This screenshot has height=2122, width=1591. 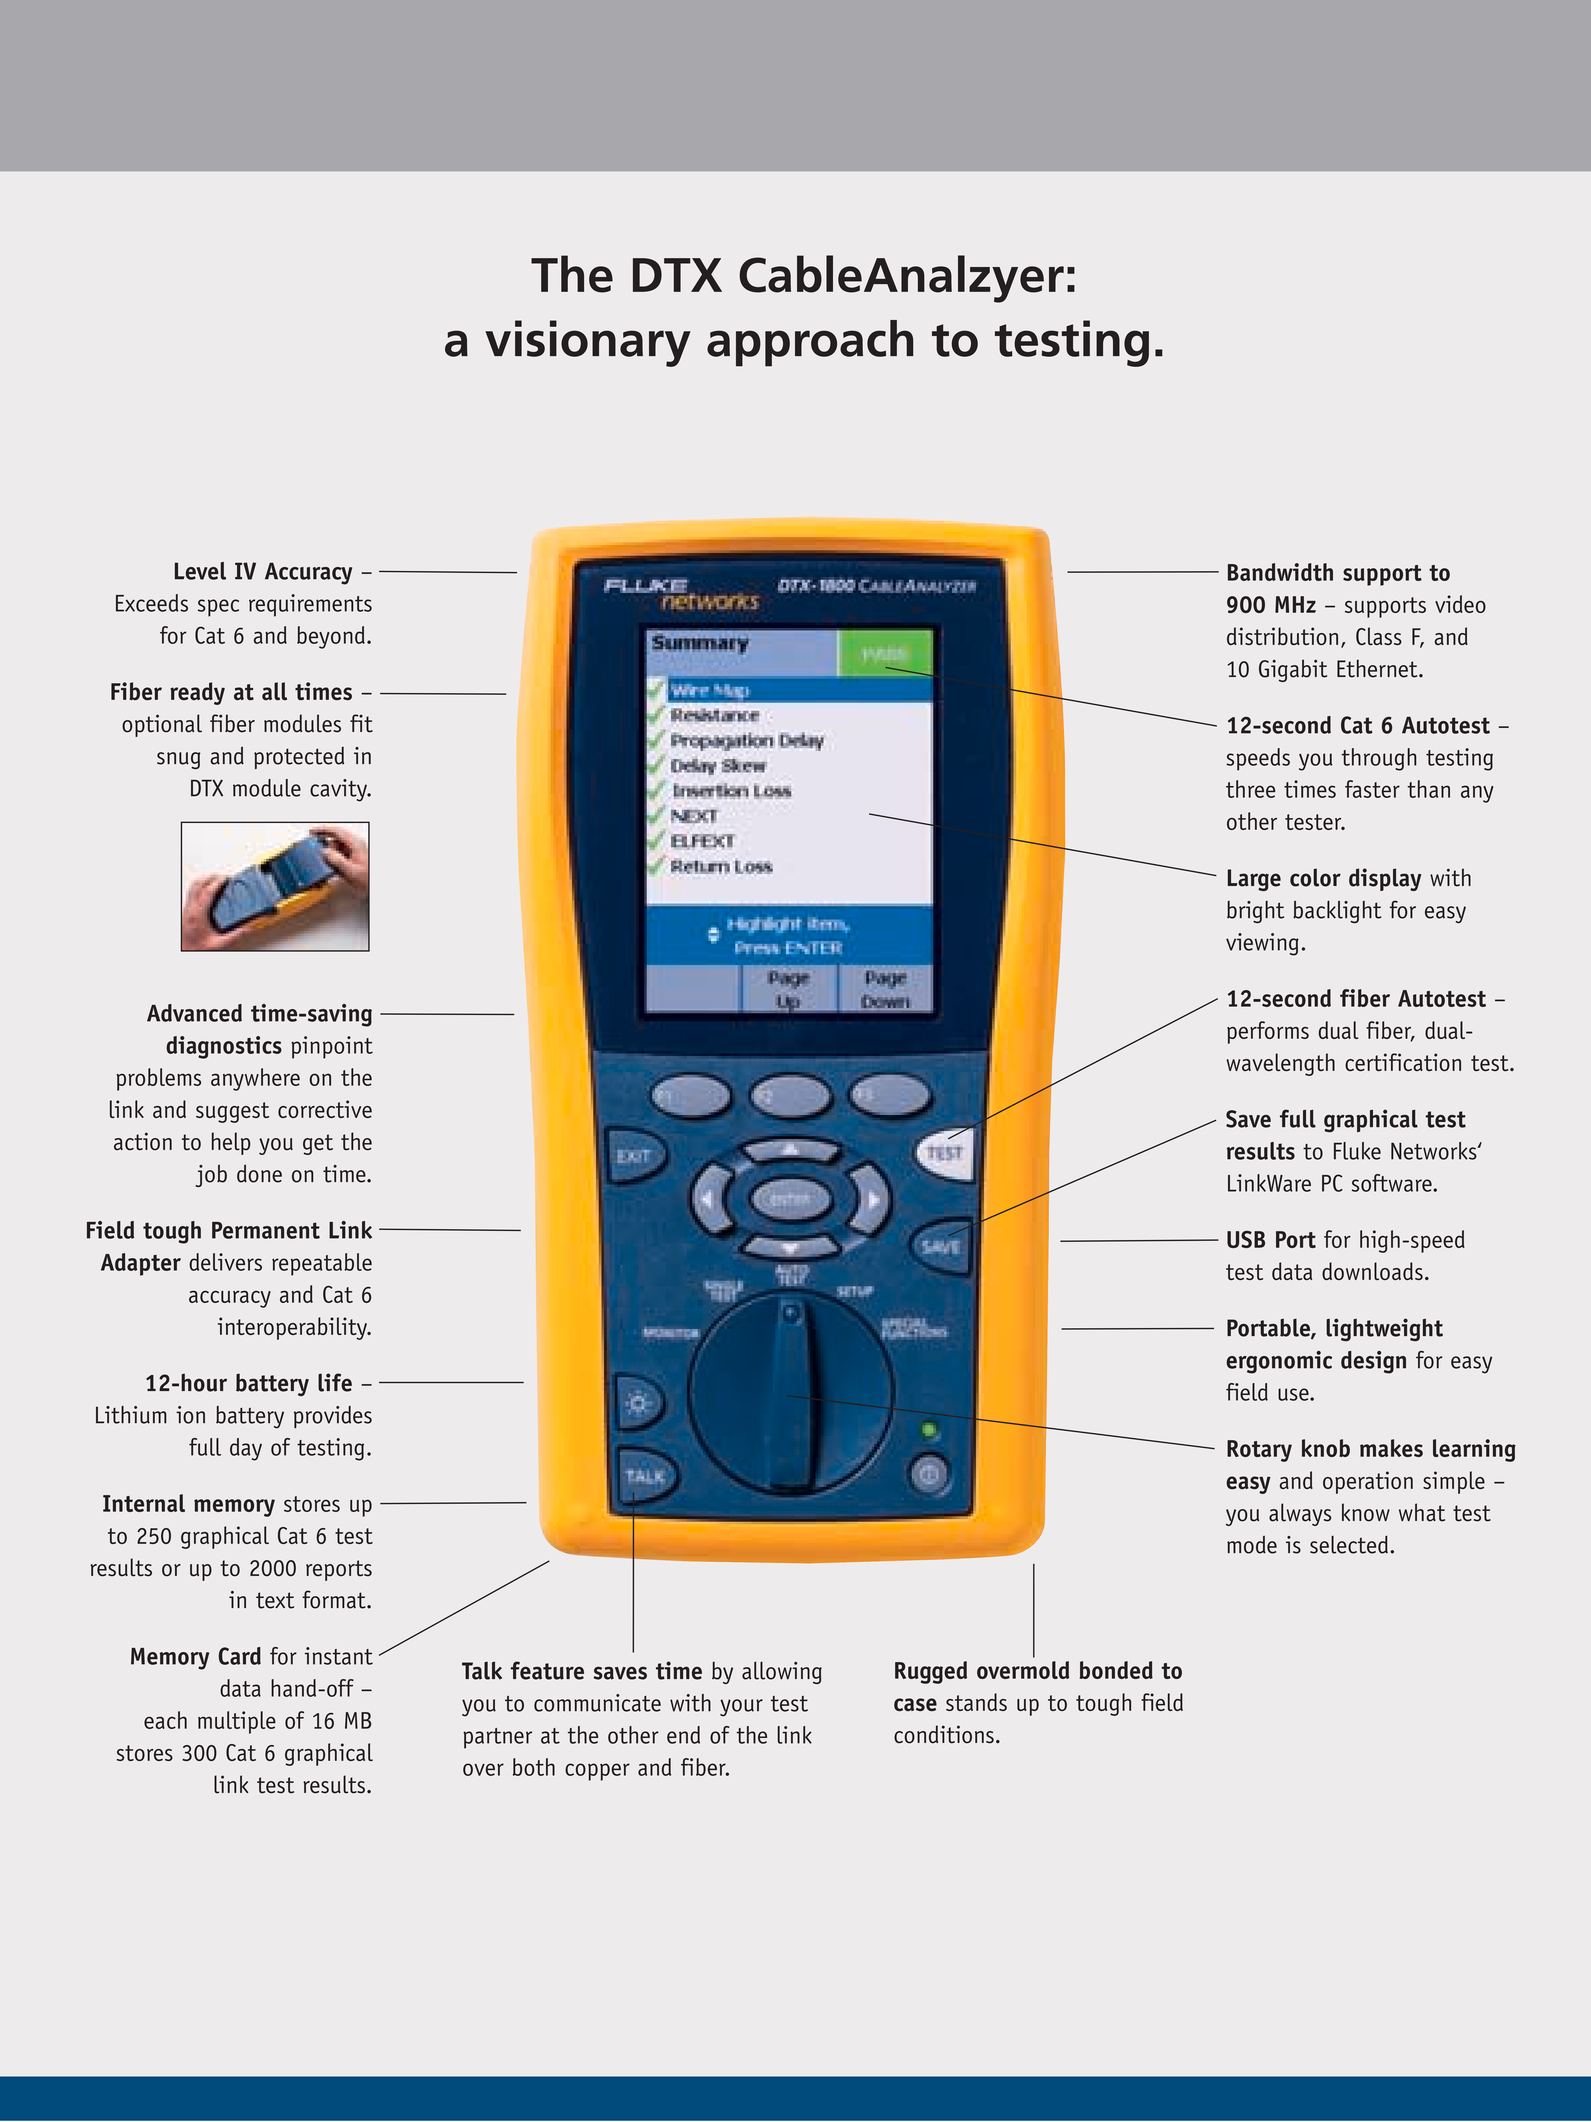 I want to click on approach, so click(x=810, y=343).
